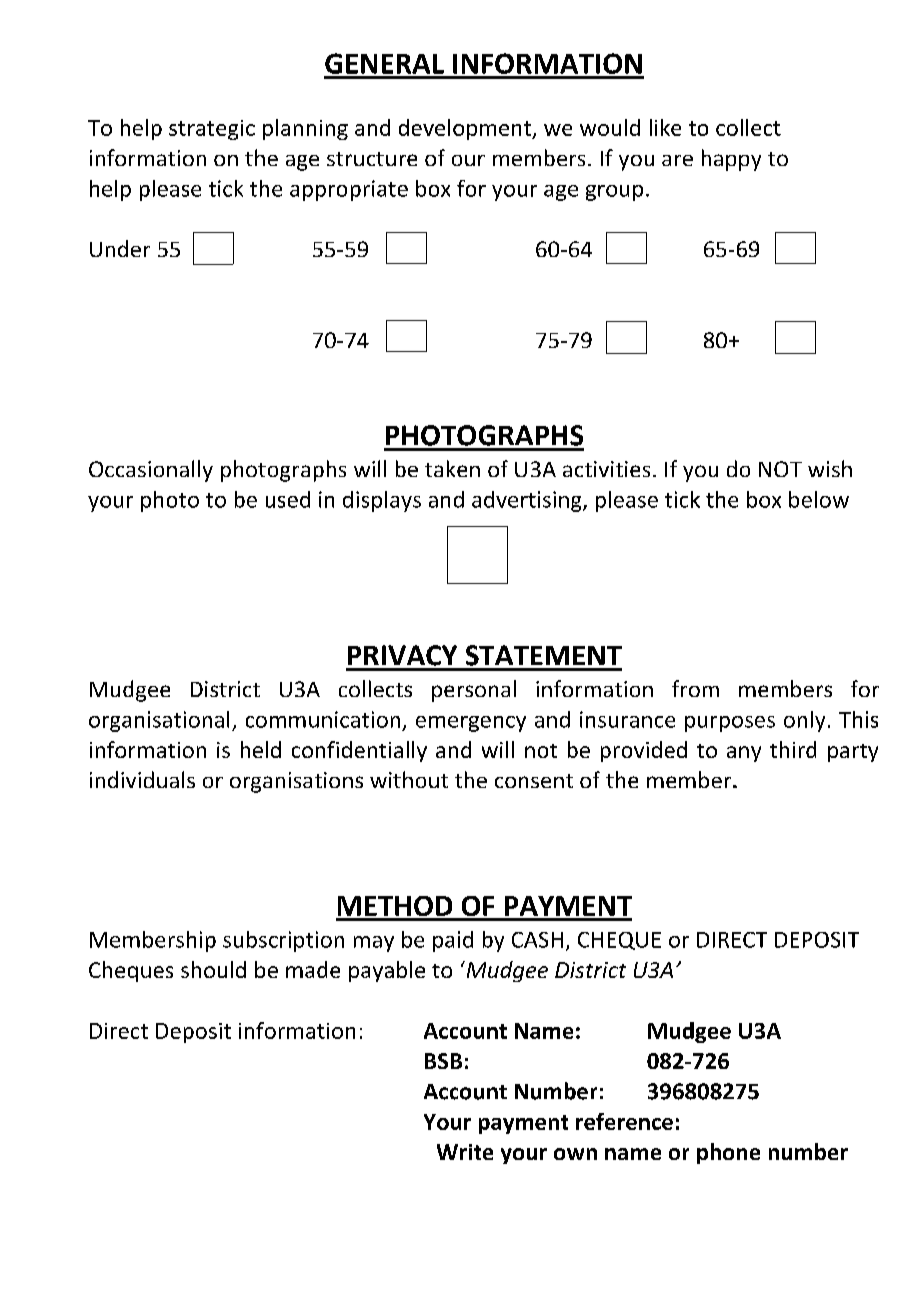 This screenshot has width=924, height=1308. Describe the element at coordinates (731, 160) in the screenshot. I see `happy` at that location.
